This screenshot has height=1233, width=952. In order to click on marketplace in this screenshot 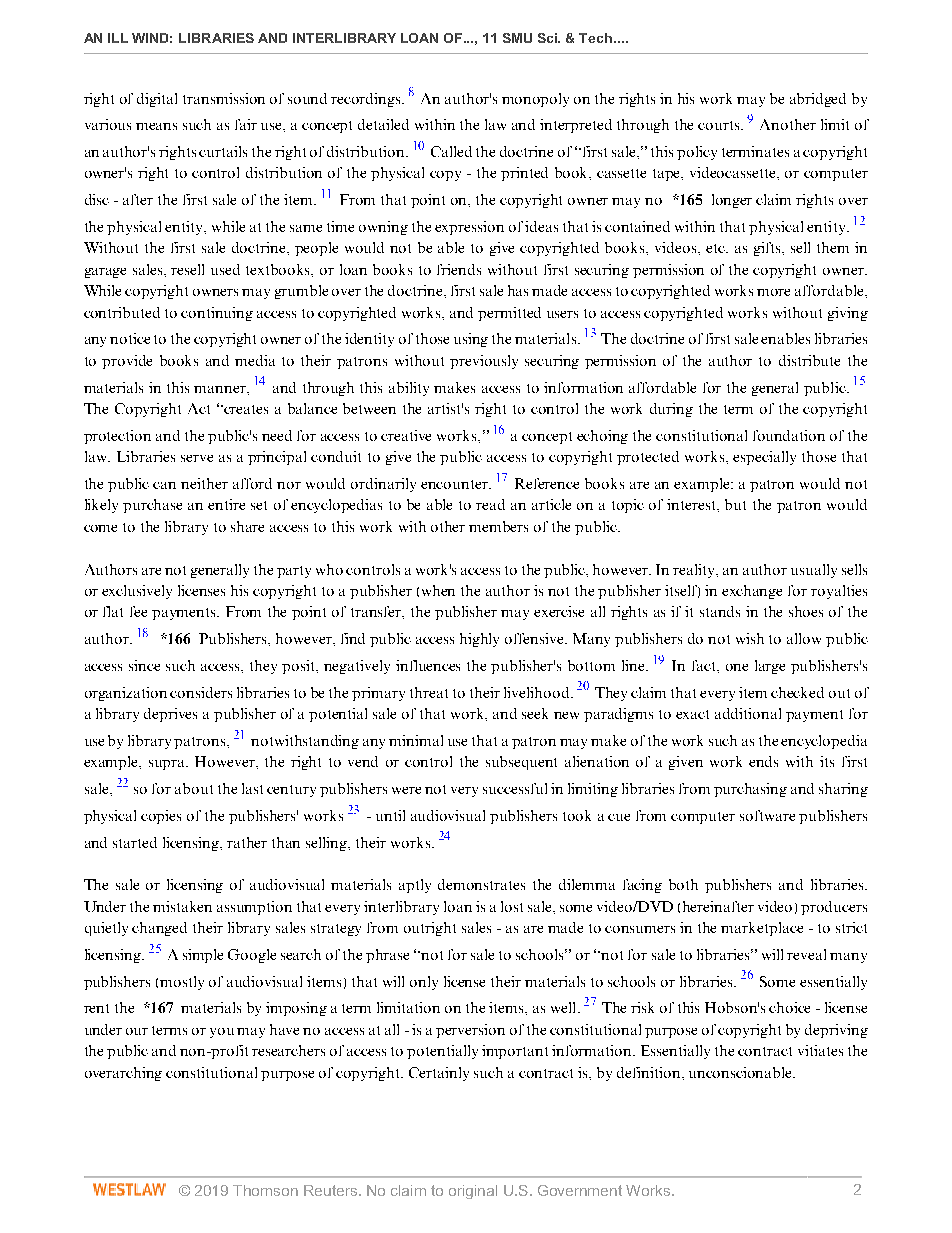, I will do `click(762, 929)`.
